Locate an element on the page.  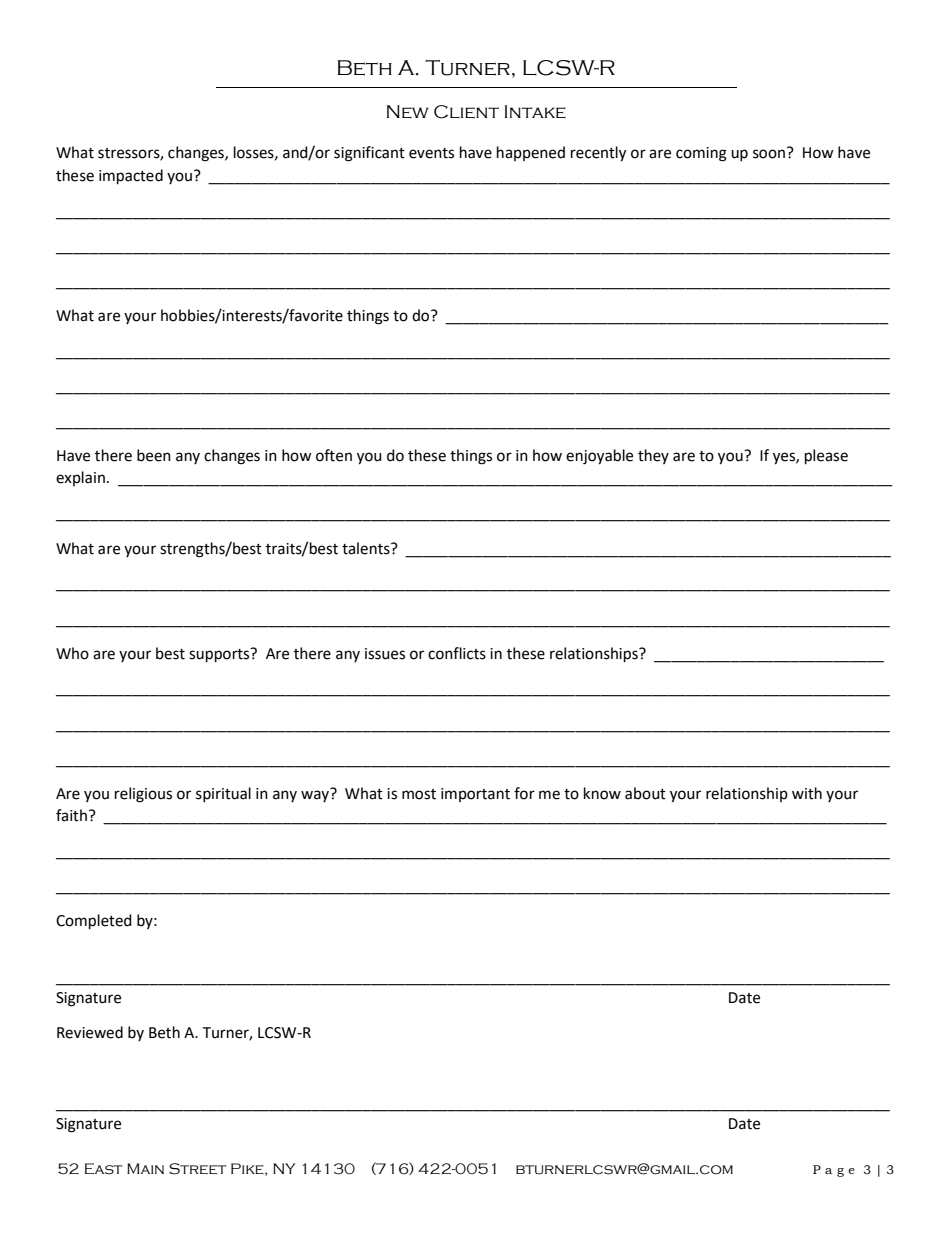
important is located at coordinates (475, 795).
